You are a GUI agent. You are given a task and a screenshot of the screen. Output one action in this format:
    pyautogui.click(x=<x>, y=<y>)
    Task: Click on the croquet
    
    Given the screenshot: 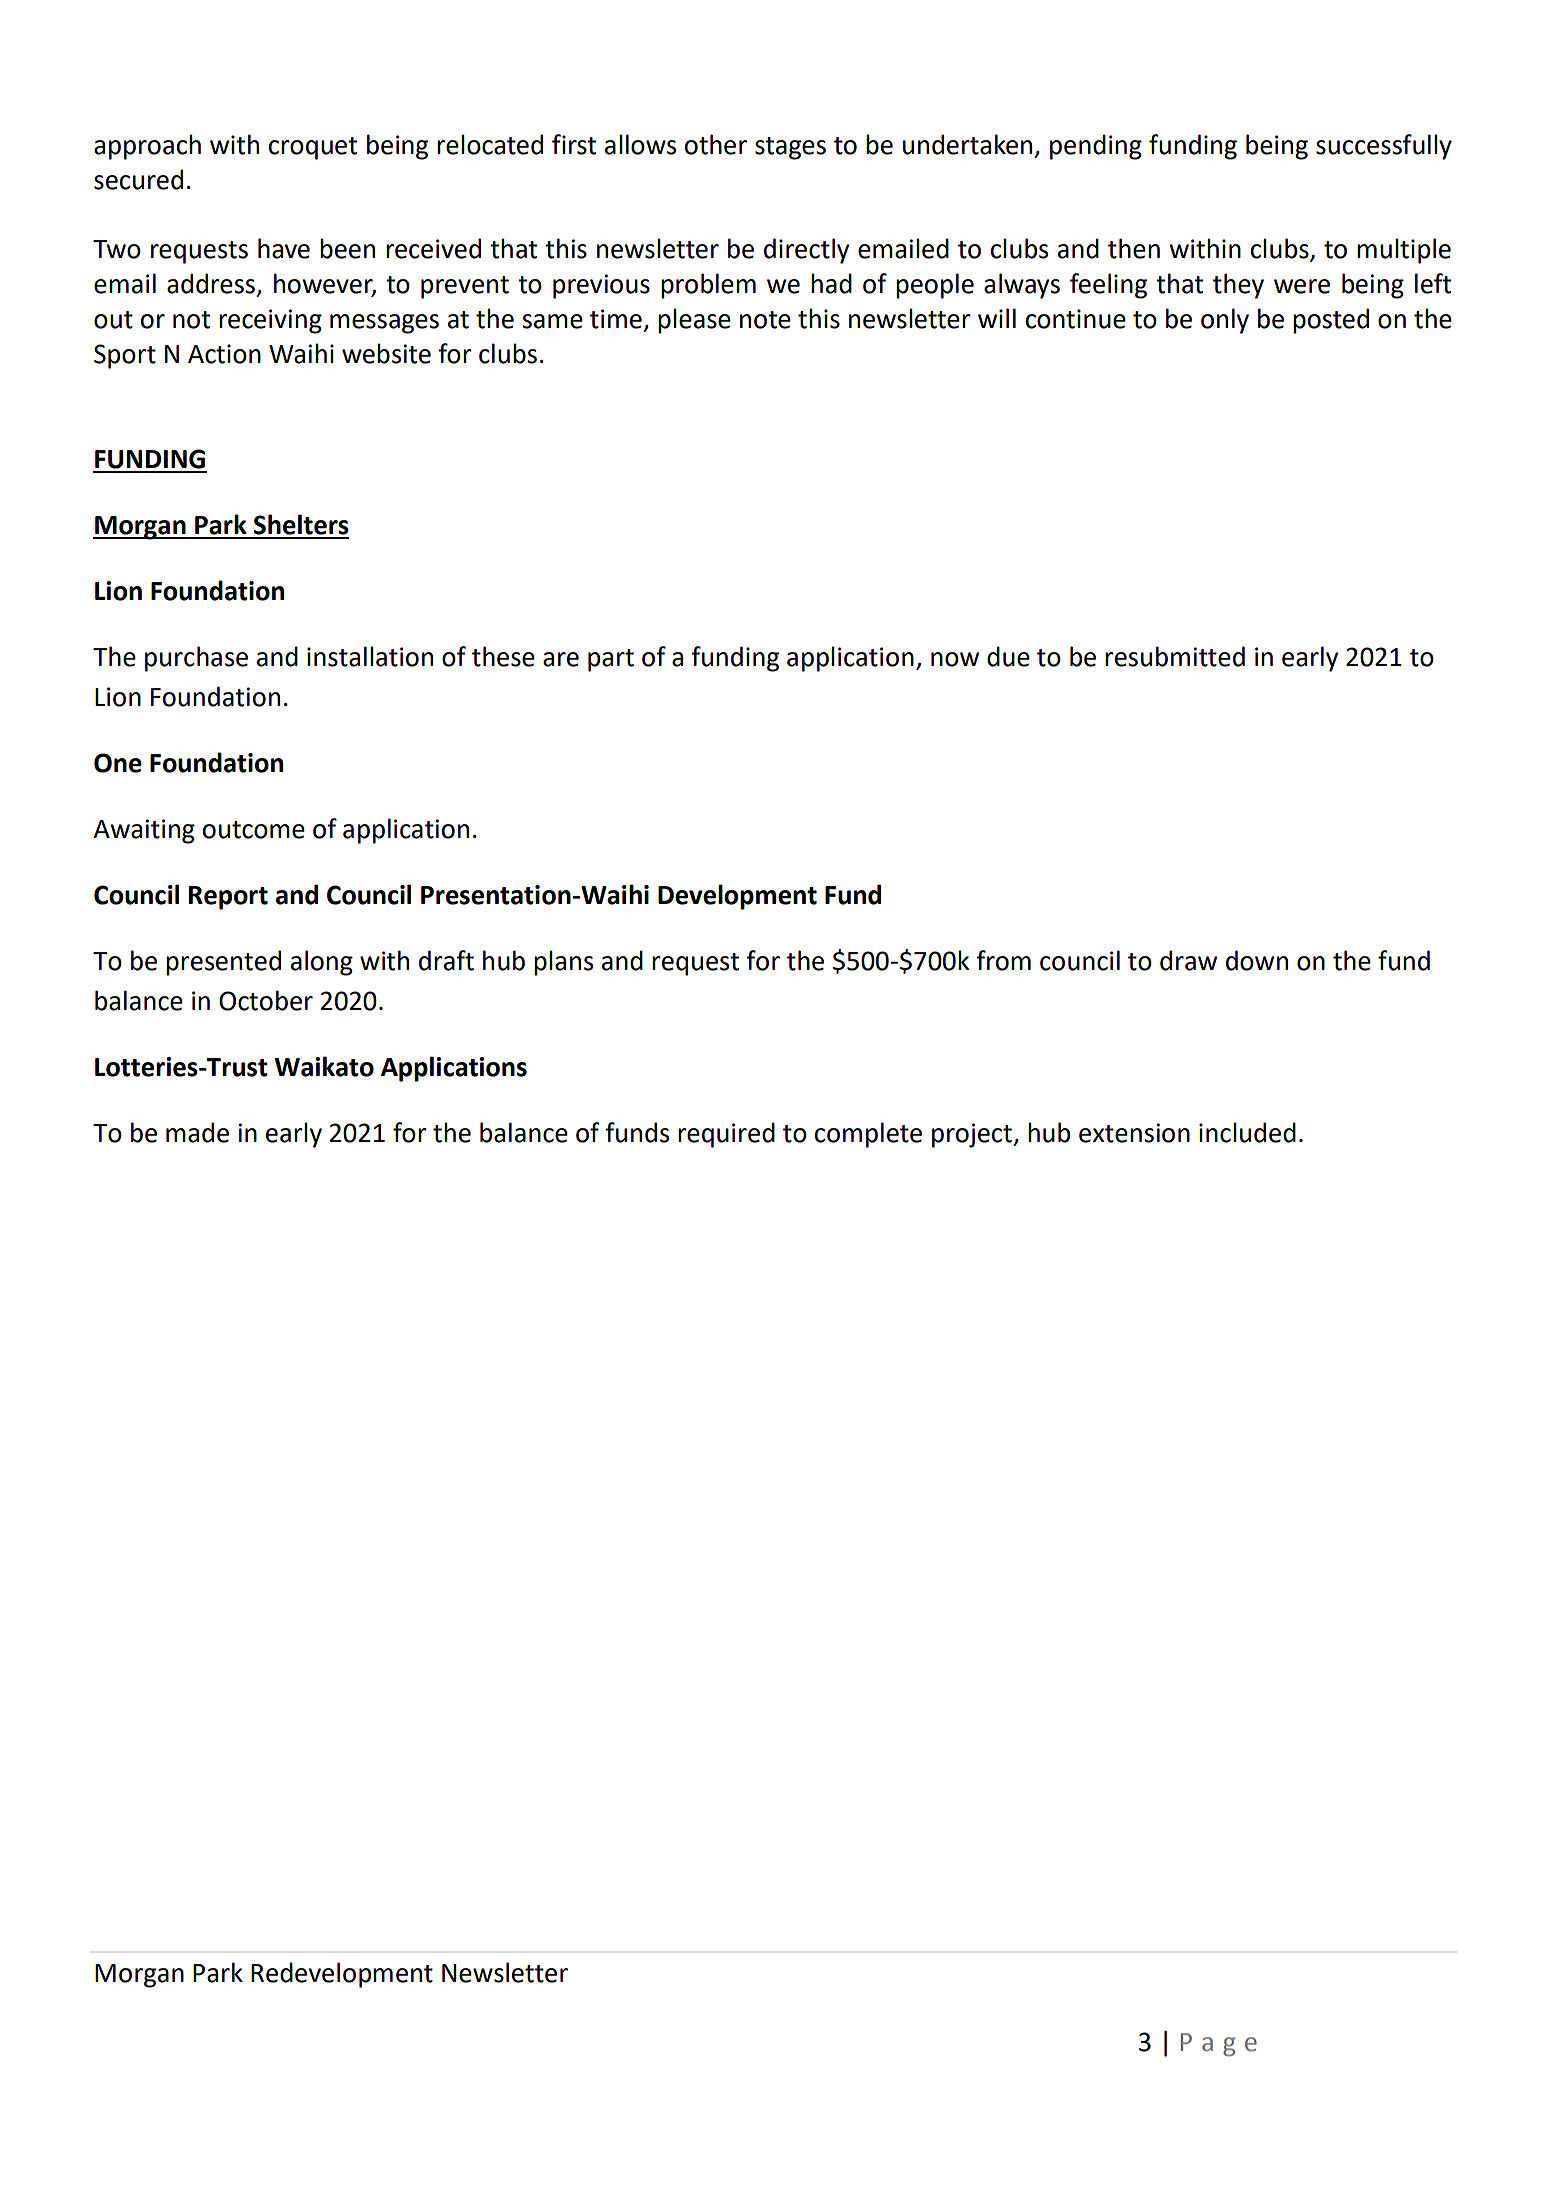 What is the action you would take?
    pyautogui.click(x=313, y=148)
